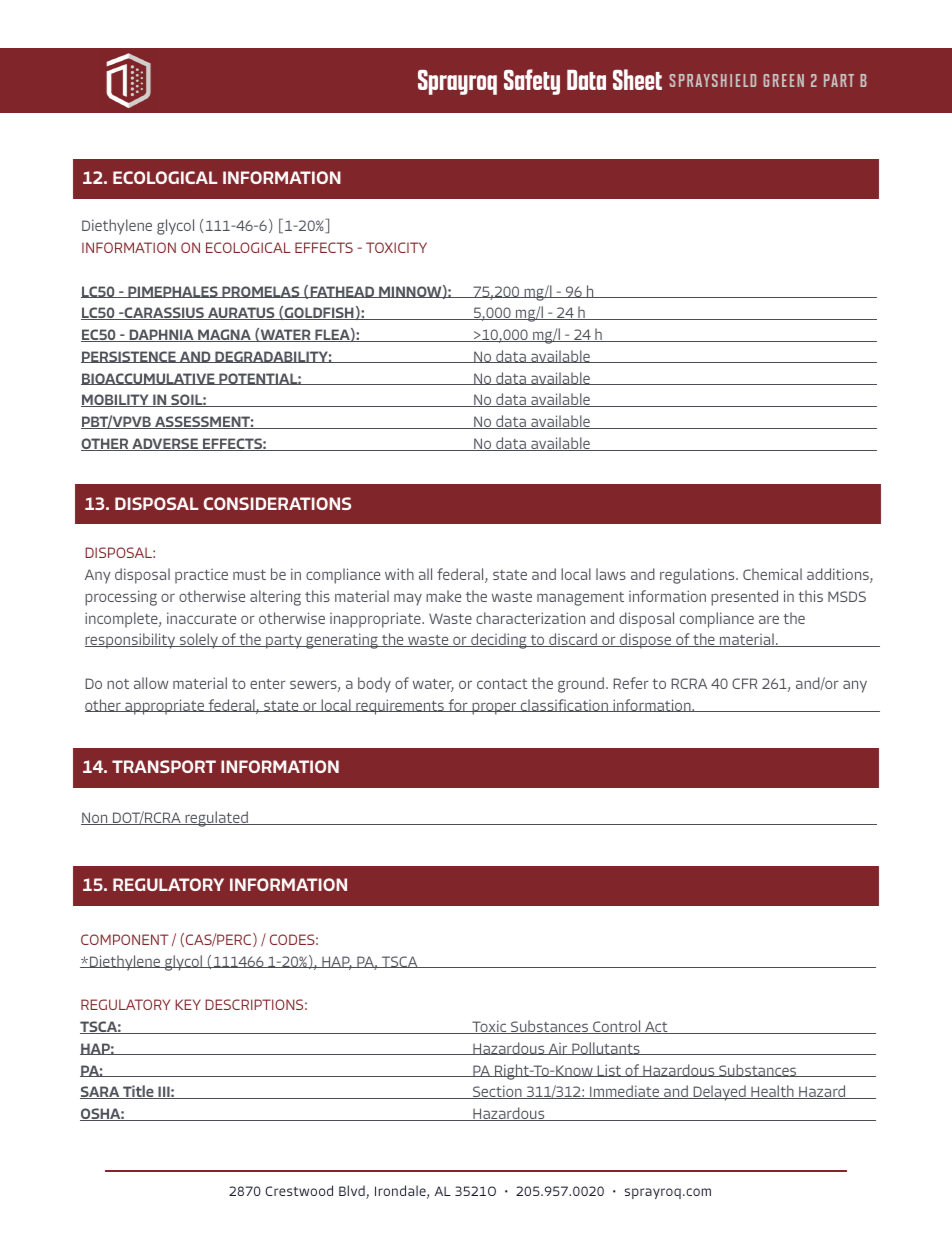  What do you see at coordinates (399, 574) in the page?
I see `with` at bounding box center [399, 574].
